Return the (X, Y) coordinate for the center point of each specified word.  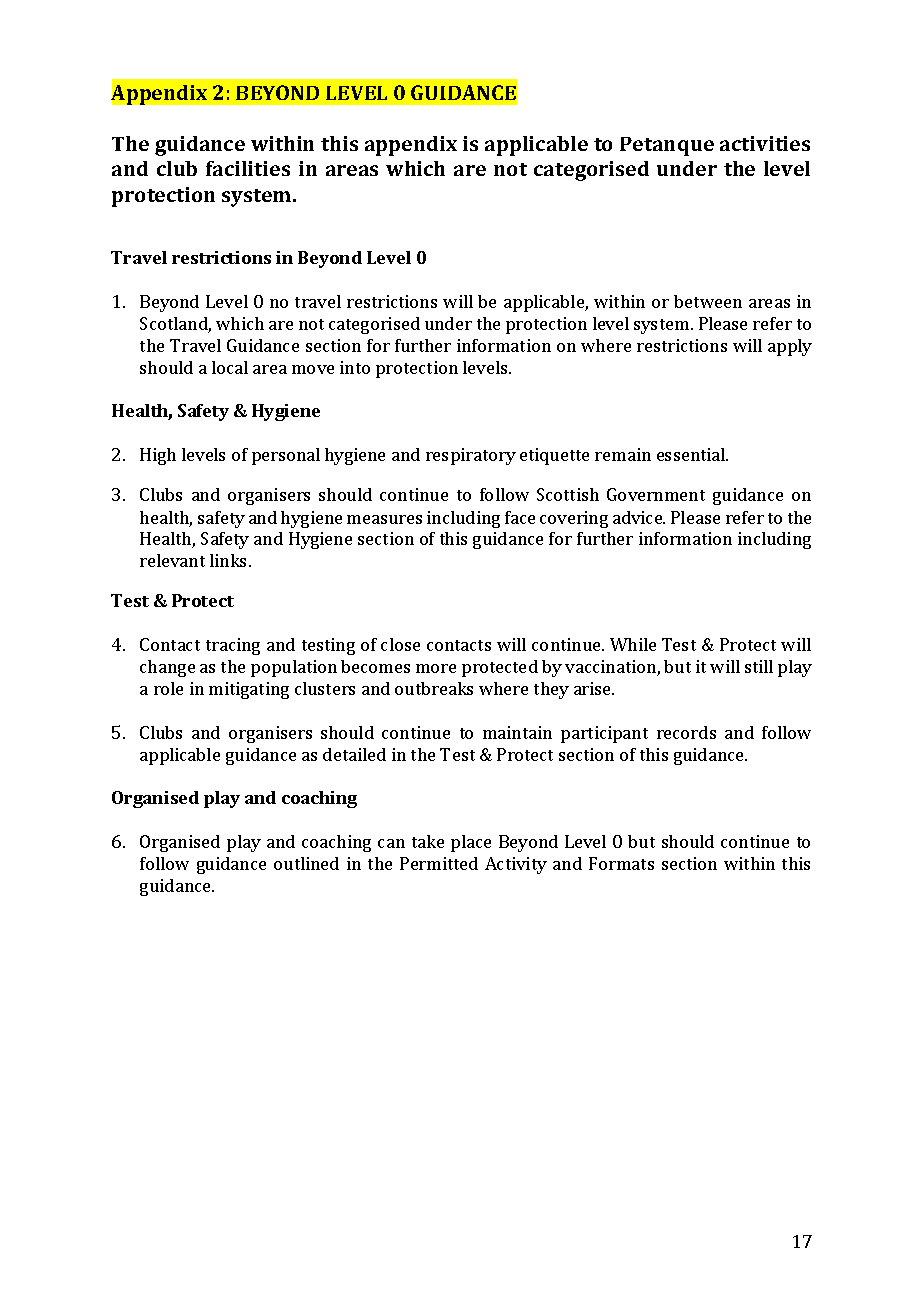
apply (790, 347)
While (633, 644)
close (400, 644)
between (708, 301)
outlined (306, 863)
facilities (248, 168)
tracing (233, 646)
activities (765, 143)
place (471, 843)
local (230, 367)
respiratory (471, 456)
